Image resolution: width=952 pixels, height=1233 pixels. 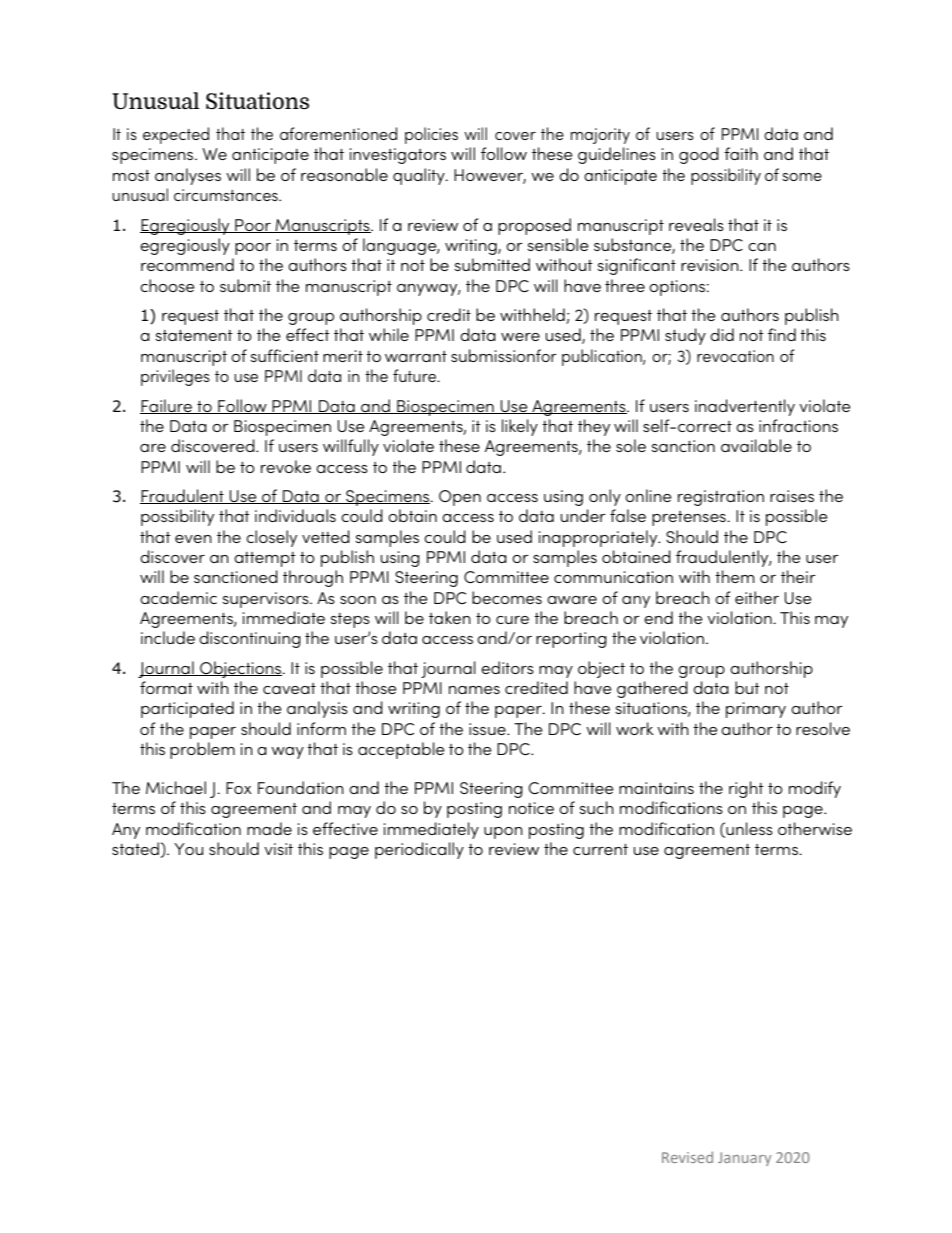 What do you see at coordinates (420, 176) in the screenshot?
I see `quality` at bounding box center [420, 176].
